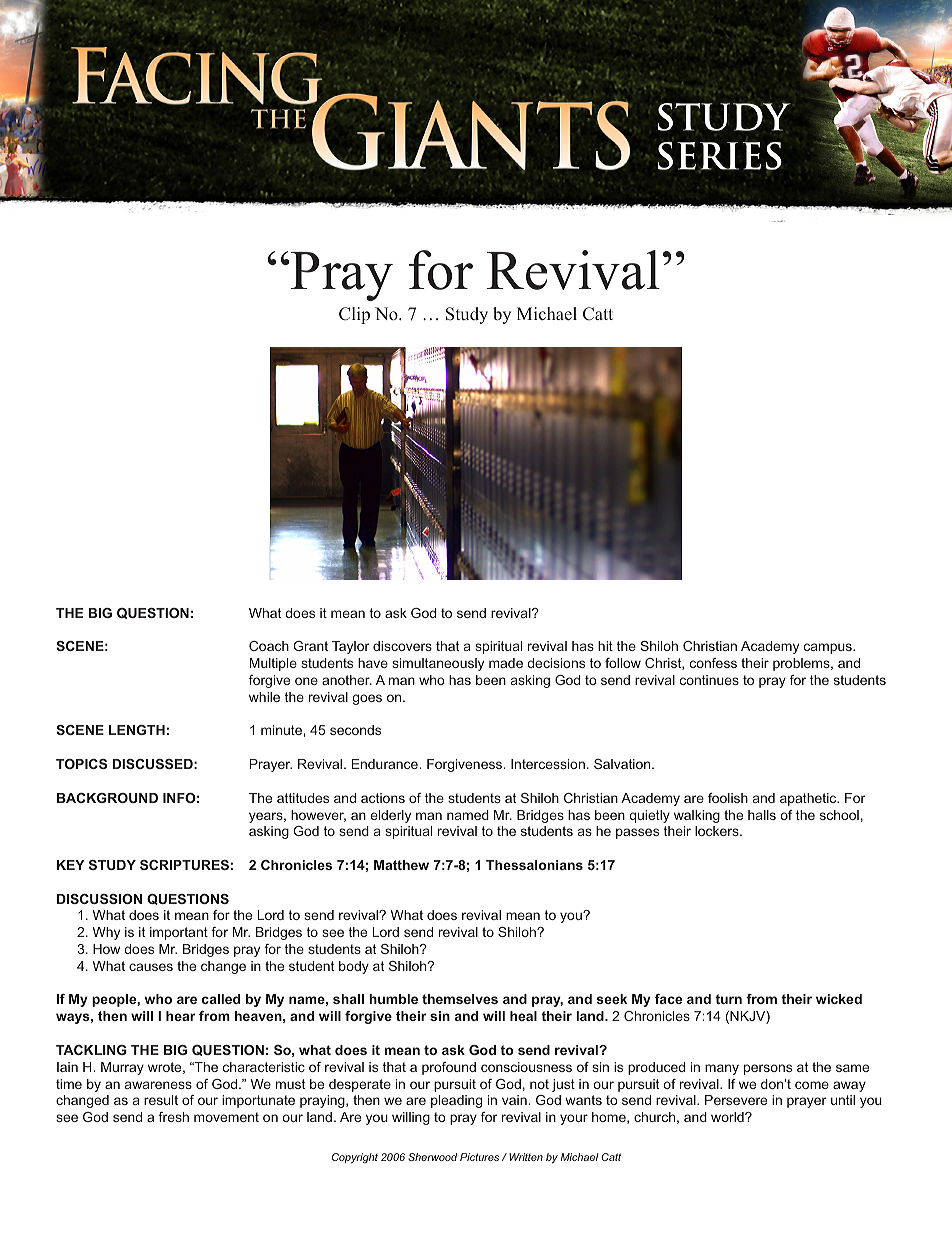 The image size is (952, 1233). I want to click on continues, so click(709, 680).
